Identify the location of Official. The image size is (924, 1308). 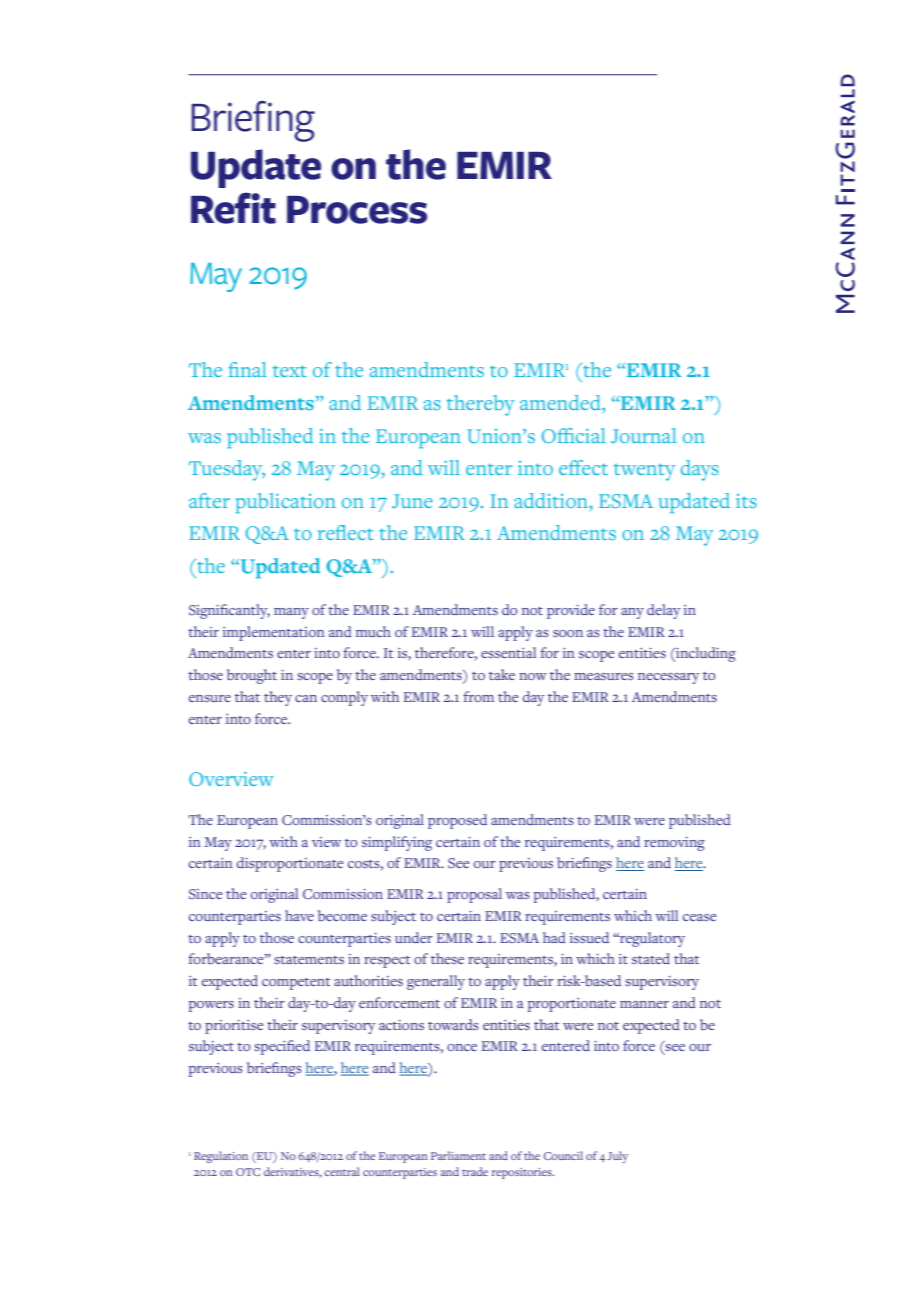
(574, 435).
